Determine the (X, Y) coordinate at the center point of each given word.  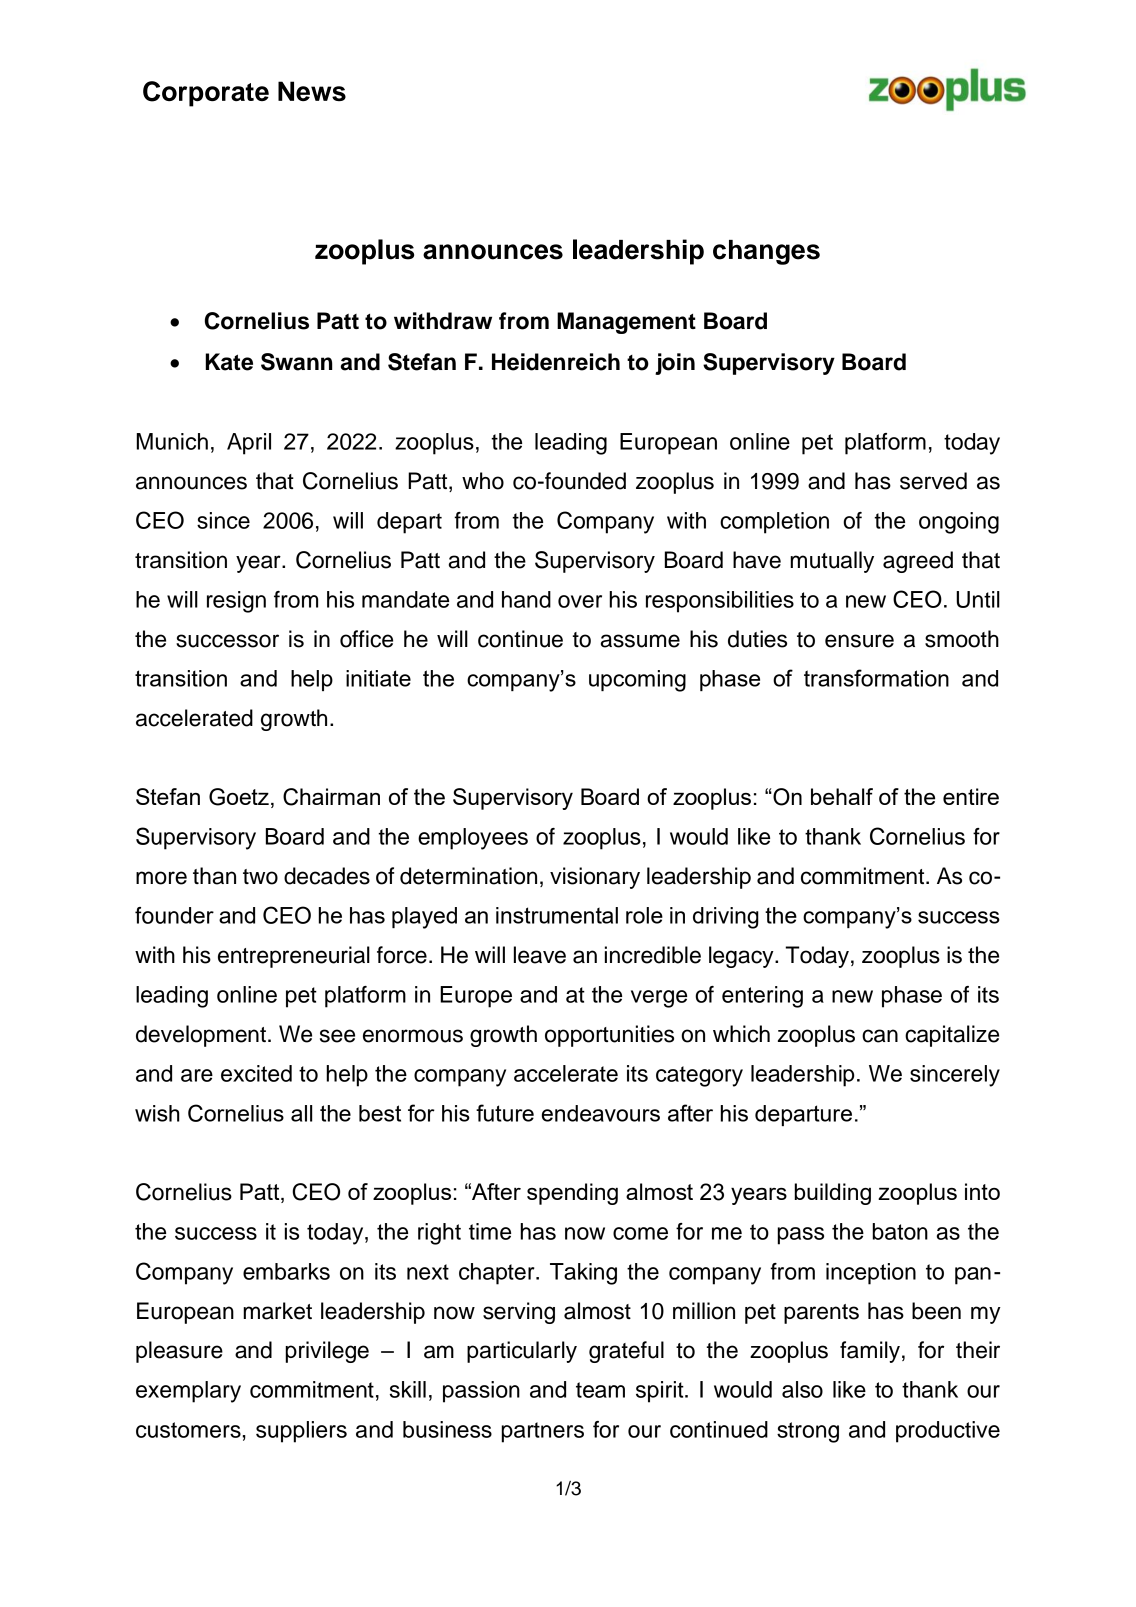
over (580, 601)
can (880, 1036)
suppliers (301, 1432)
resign (236, 602)
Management (626, 323)
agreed (918, 562)
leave (540, 955)
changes (766, 252)
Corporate (206, 94)
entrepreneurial (294, 957)
